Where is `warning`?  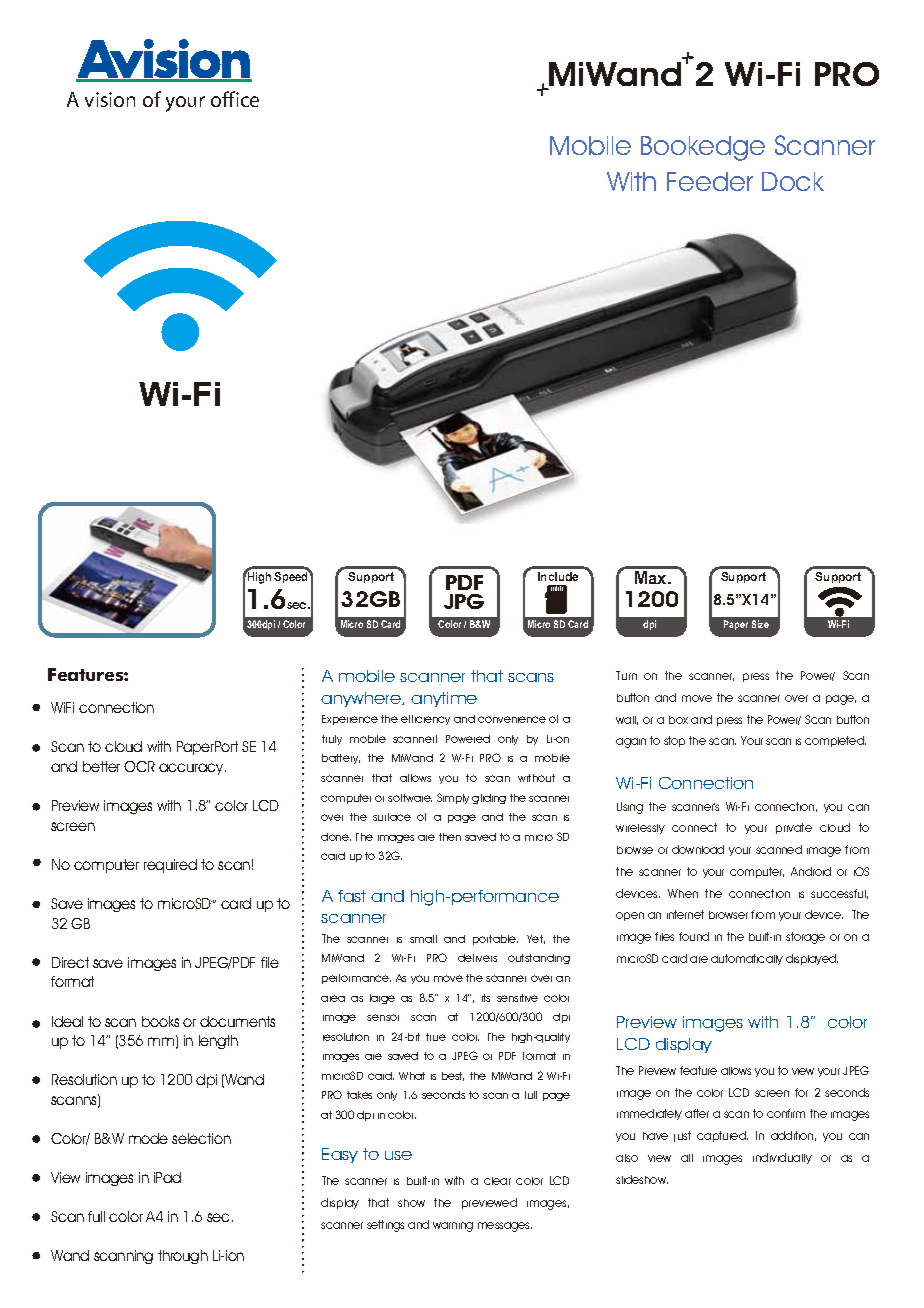 warning is located at coordinates (453, 1227).
